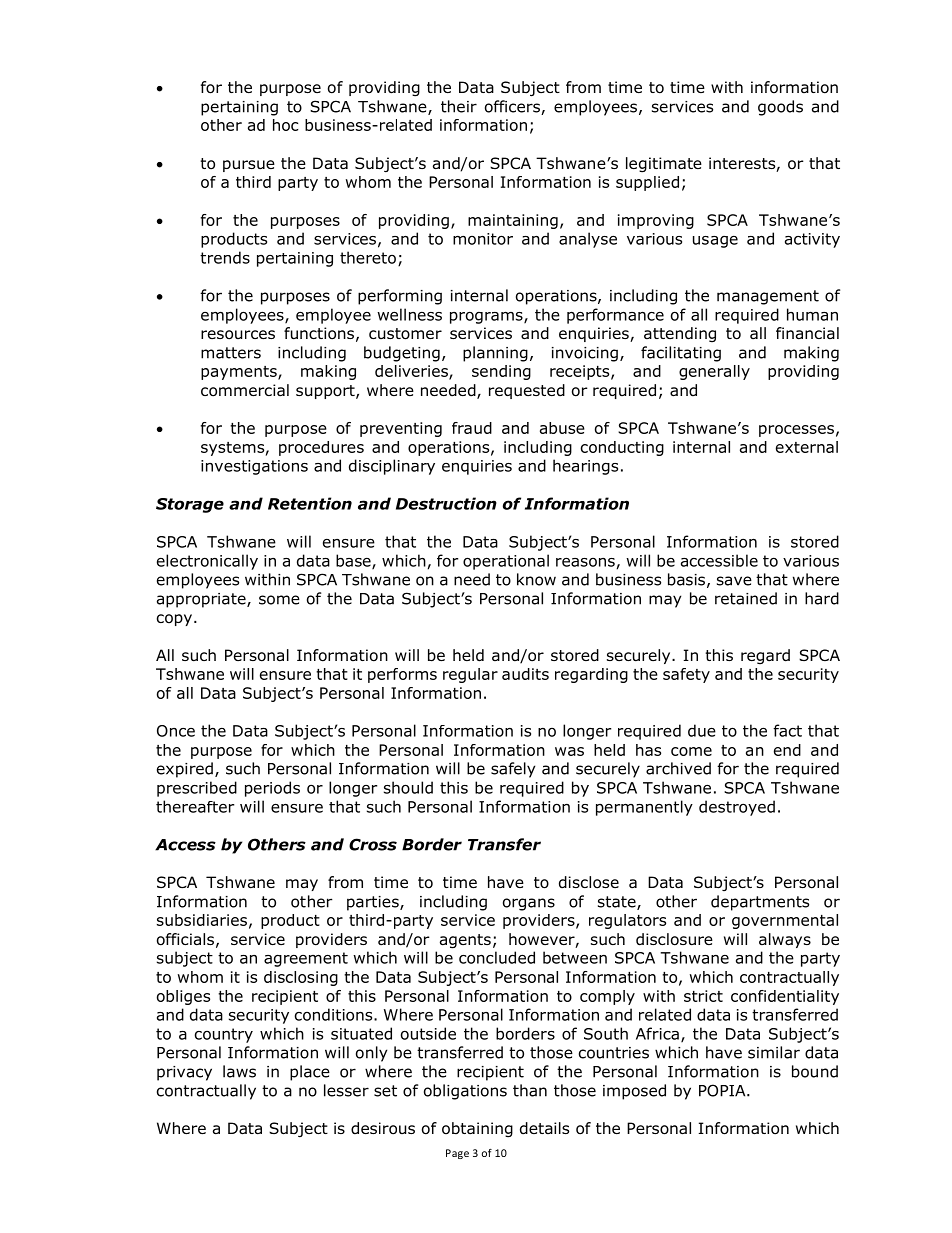 Image resolution: width=952 pixels, height=1233 pixels. What do you see at coordinates (279, 600) in the screenshot?
I see `some` at bounding box center [279, 600].
